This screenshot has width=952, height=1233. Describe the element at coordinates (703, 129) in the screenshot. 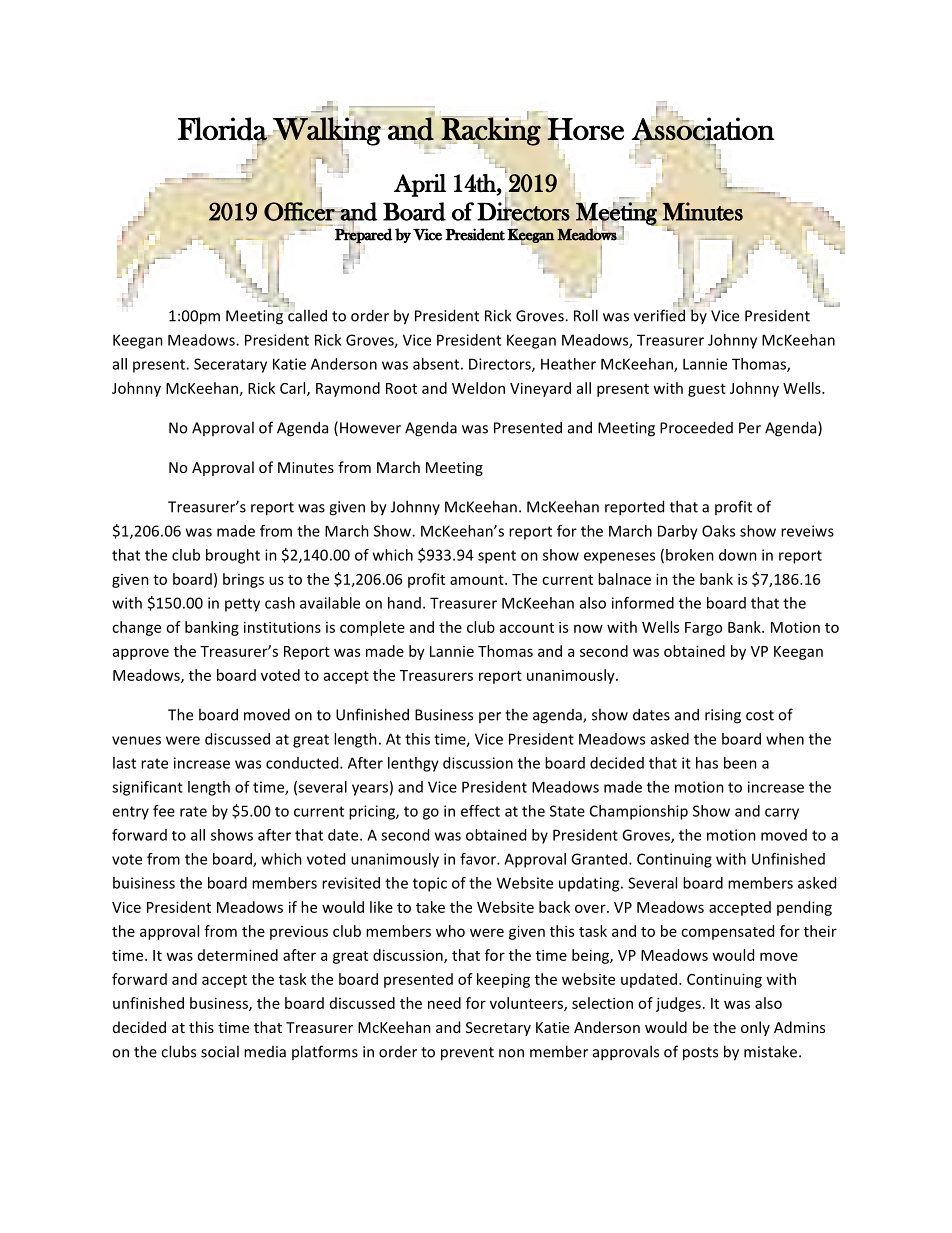

I see `Association` at that location.
